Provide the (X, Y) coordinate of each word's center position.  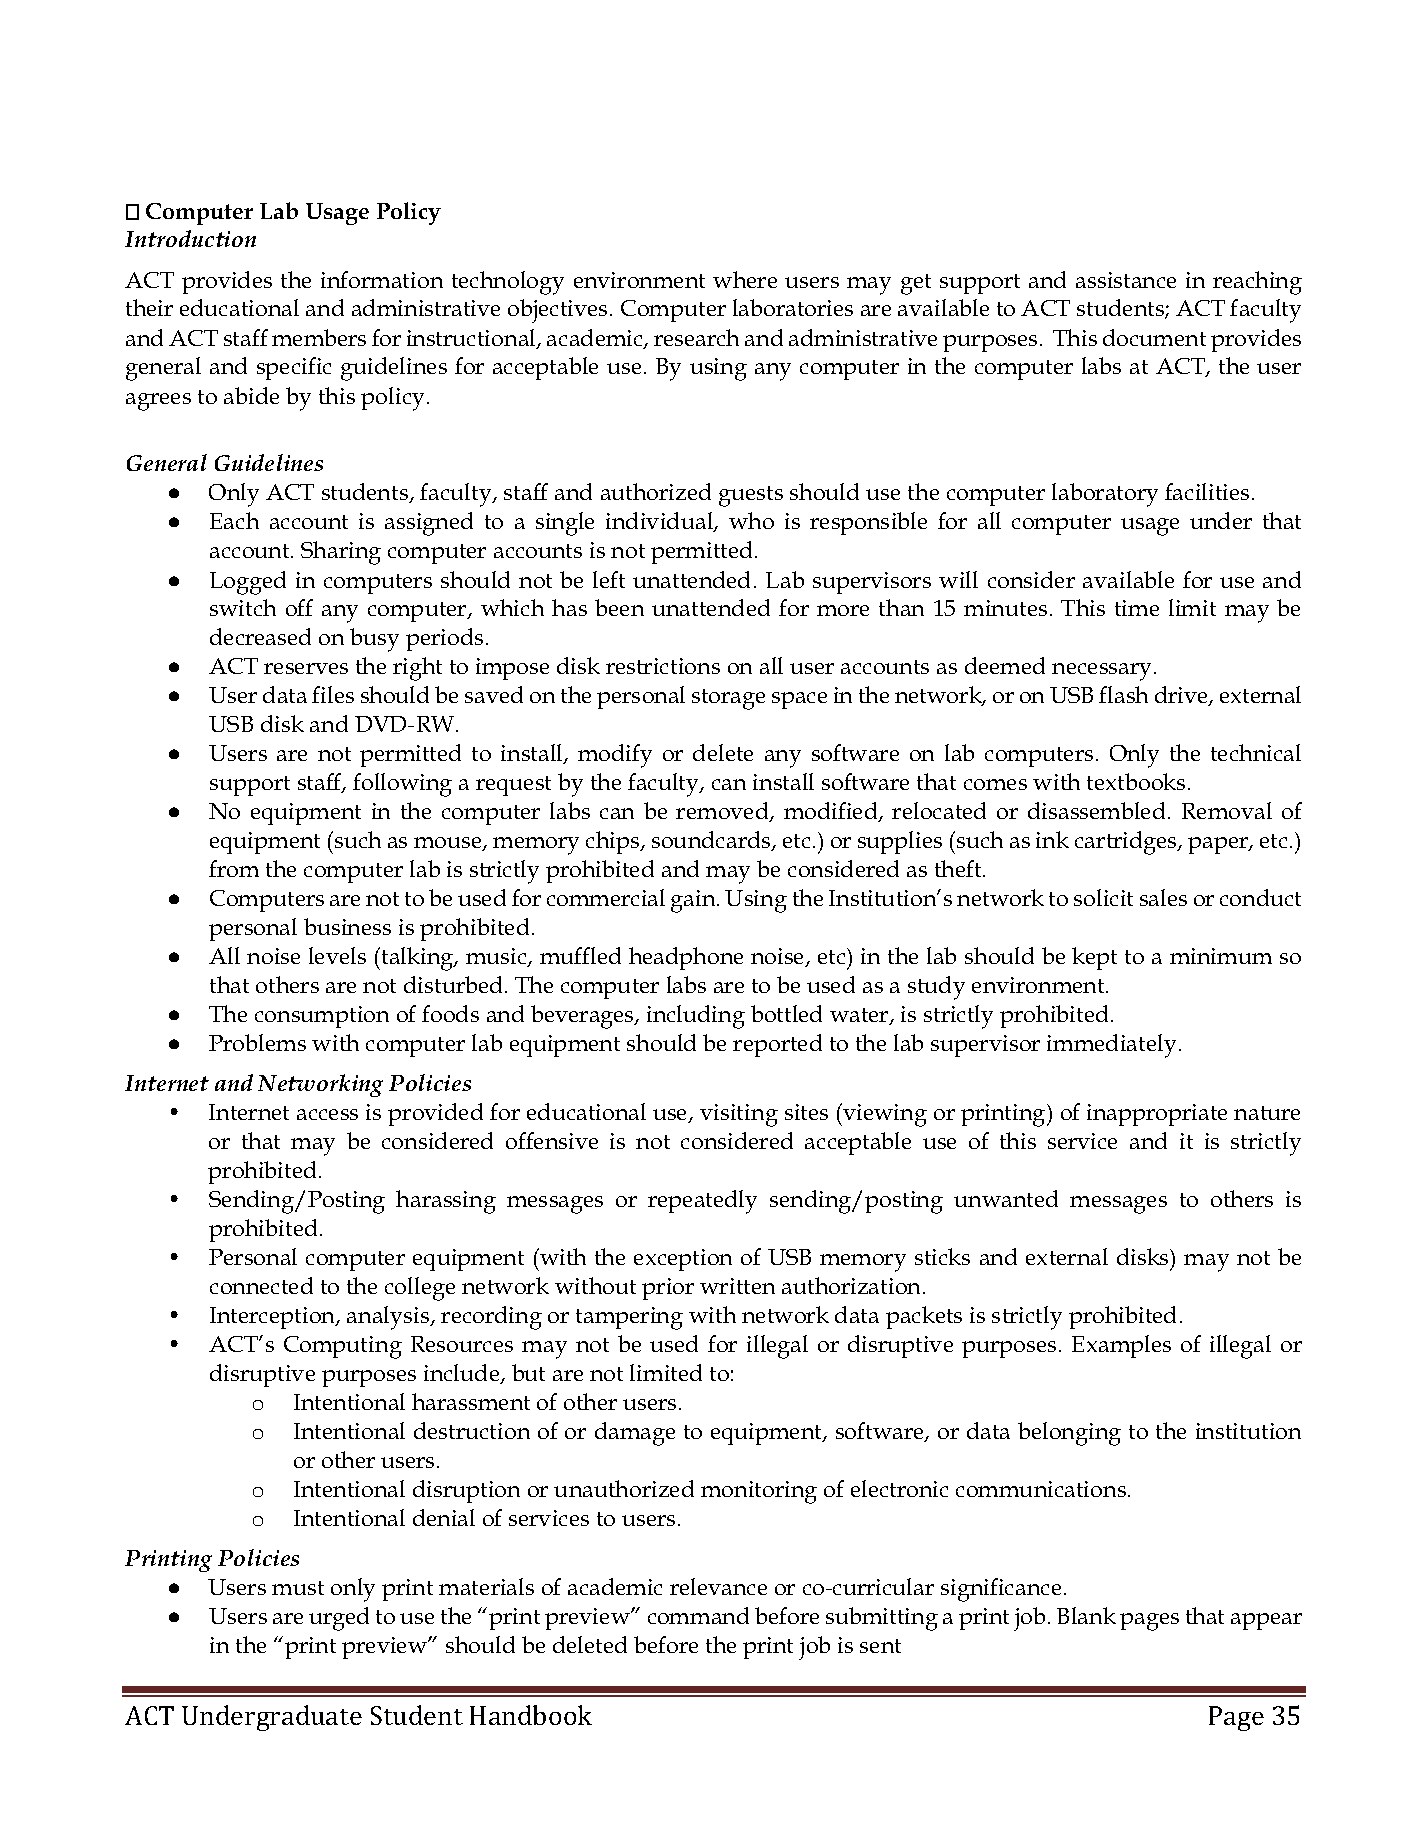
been (619, 607)
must (298, 1588)
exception (683, 1260)
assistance (1126, 280)
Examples (1121, 1346)
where (745, 279)
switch (243, 607)
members (319, 337)
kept (1094, 958)
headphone (686, 958)
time (1137, 608)
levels (337, 955)
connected (261, 1285)
